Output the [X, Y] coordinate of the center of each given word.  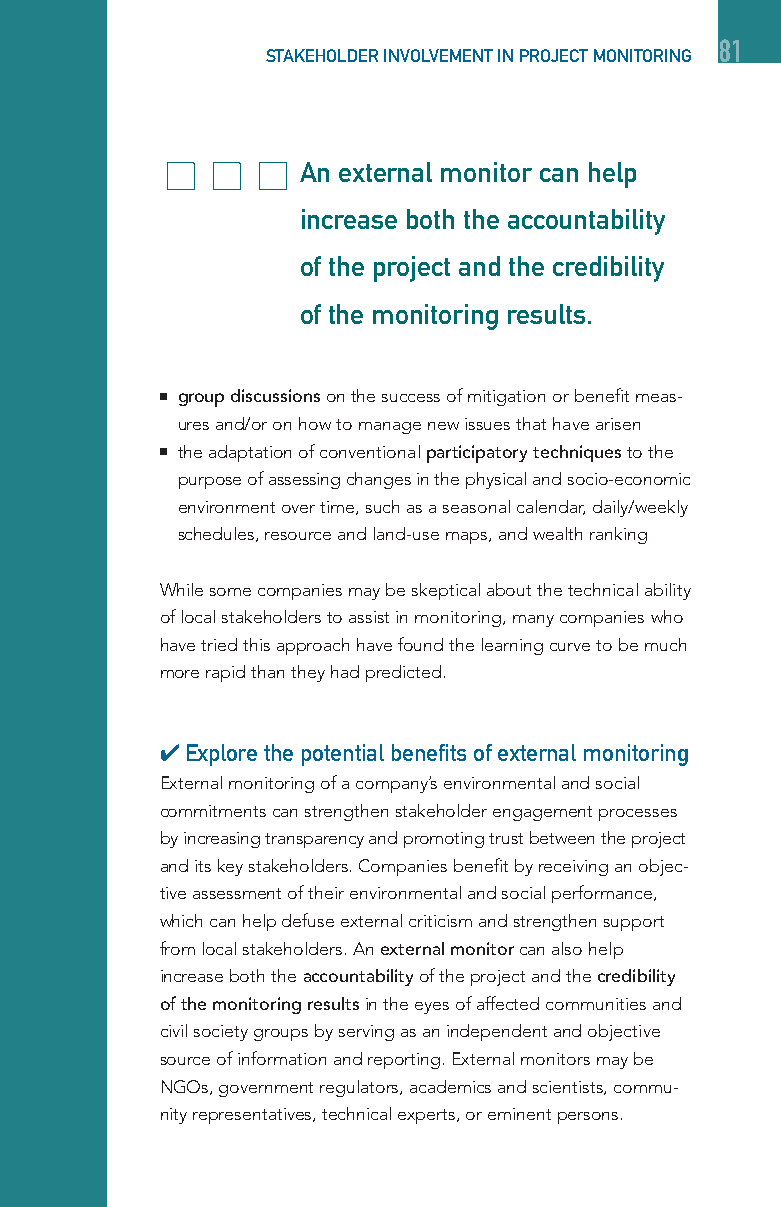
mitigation [506, 398]
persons [588, 1118]
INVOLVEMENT [438, 55]
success [411, 398]
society [221, 1033]
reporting [404, 1061]
